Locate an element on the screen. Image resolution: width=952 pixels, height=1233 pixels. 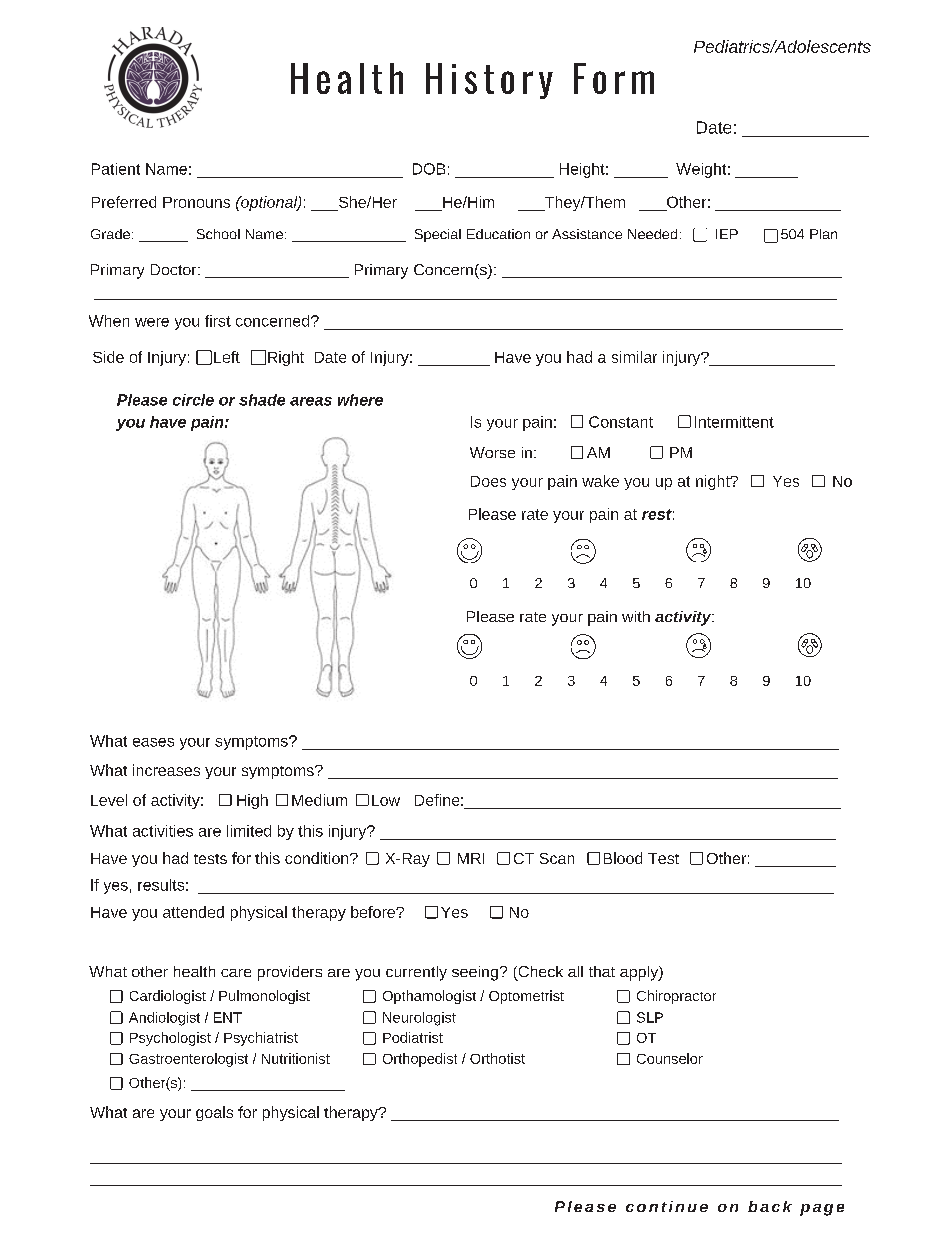
DOB is located at coordinates (429, 169).
